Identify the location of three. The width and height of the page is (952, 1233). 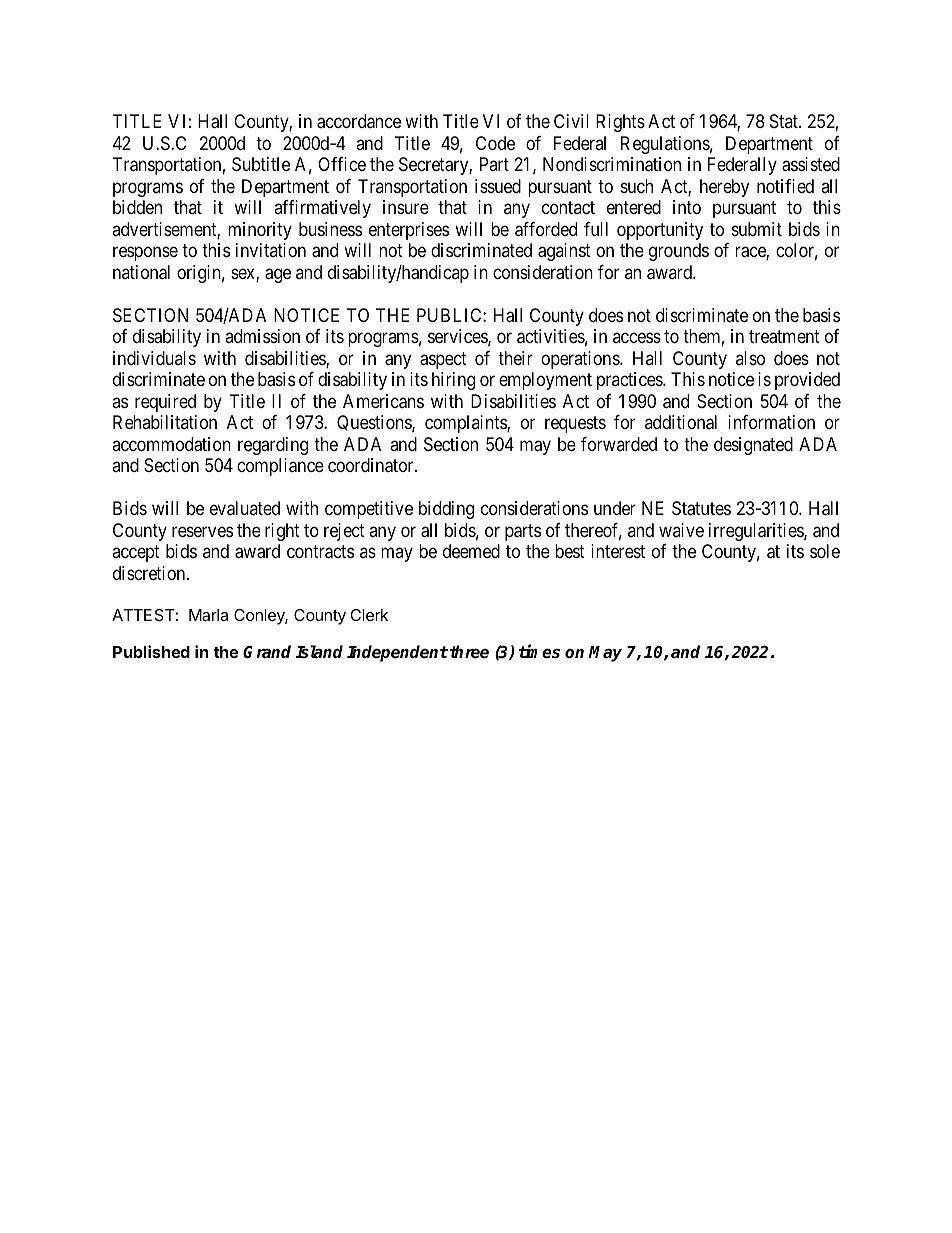
(469, 652).
